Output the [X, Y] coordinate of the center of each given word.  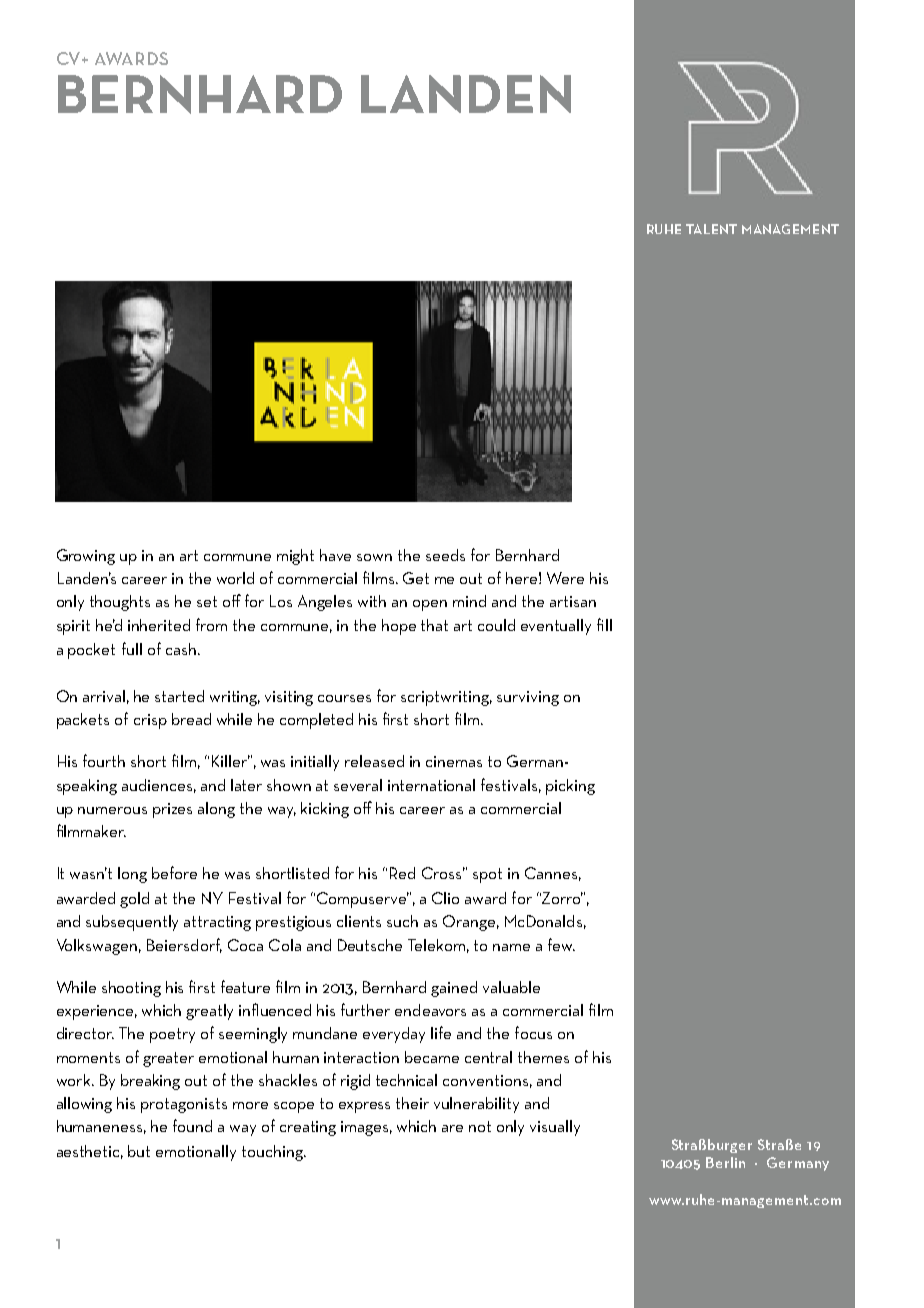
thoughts [120, 603]
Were [565, 578]
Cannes [551, 873]
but [139, 1151]
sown [374, 557]
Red [402, 873]
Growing [86, 557]
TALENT [711, 229]
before [174, 872]
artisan [573, 601]
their [412, 1103]
